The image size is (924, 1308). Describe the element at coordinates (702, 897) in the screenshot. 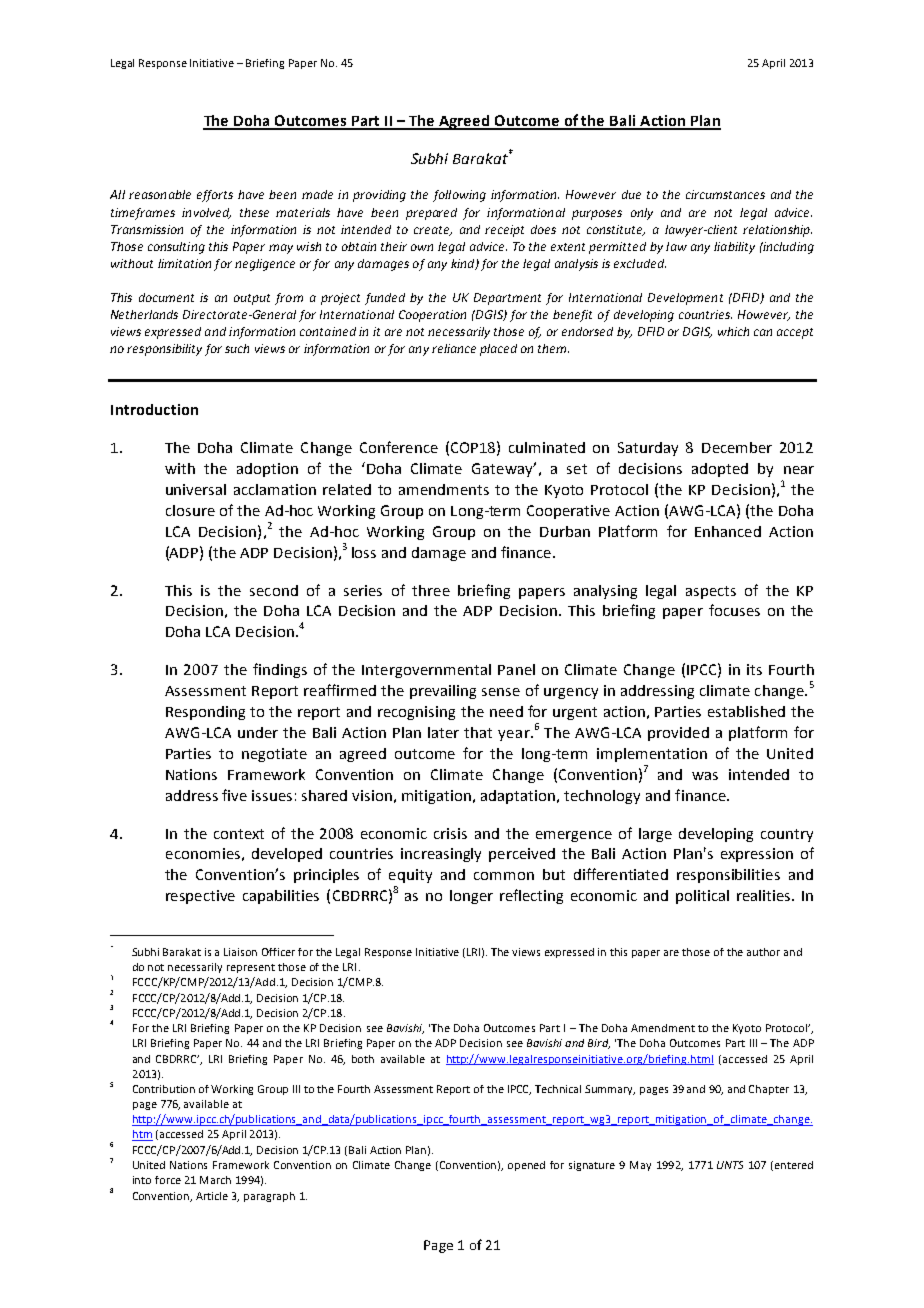

I see `political` at that location.
